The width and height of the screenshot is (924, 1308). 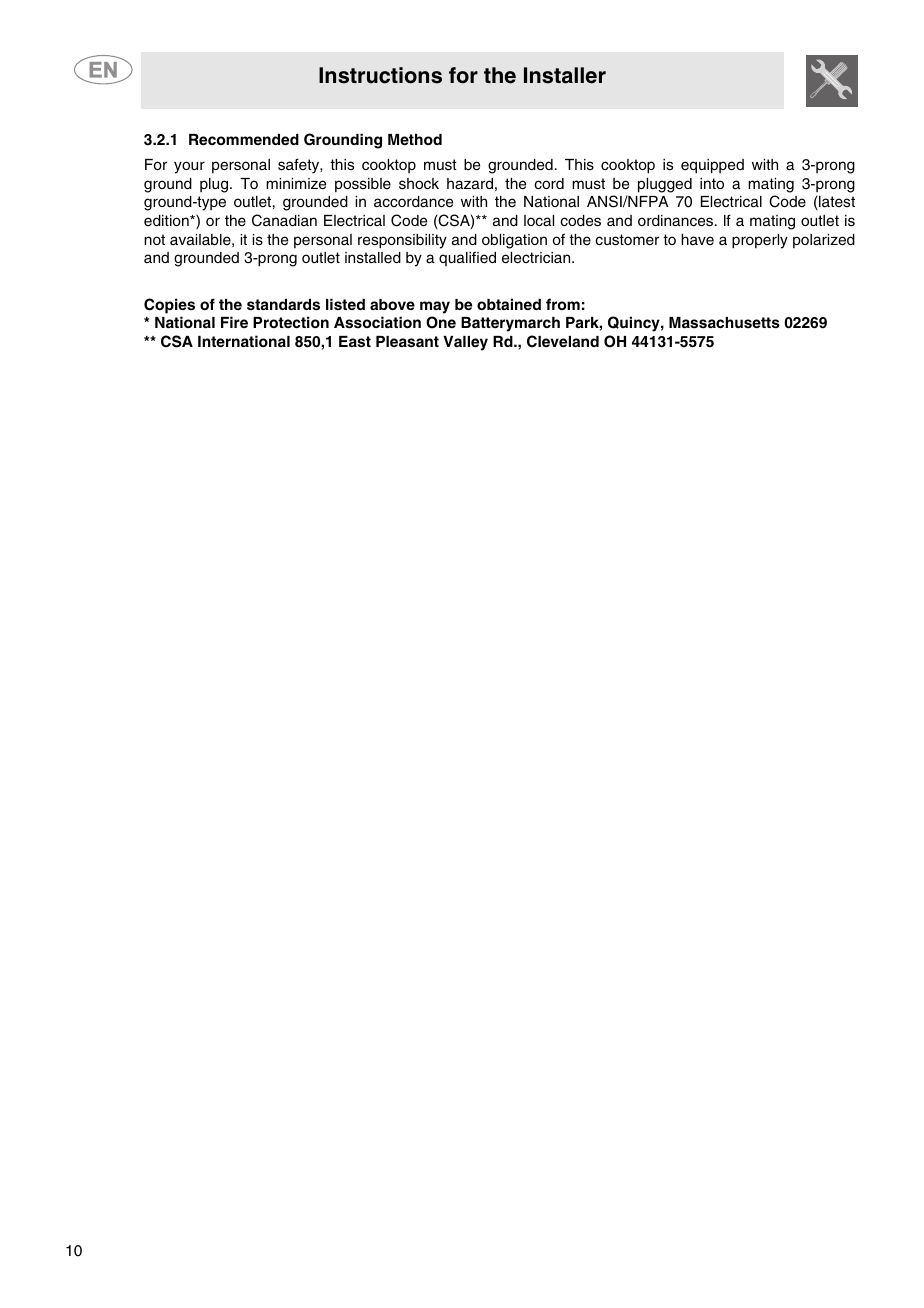 What do you see at coordinates (467, 258) in the screenshot?
I see `qualified` at bounding box center [467, 258].
